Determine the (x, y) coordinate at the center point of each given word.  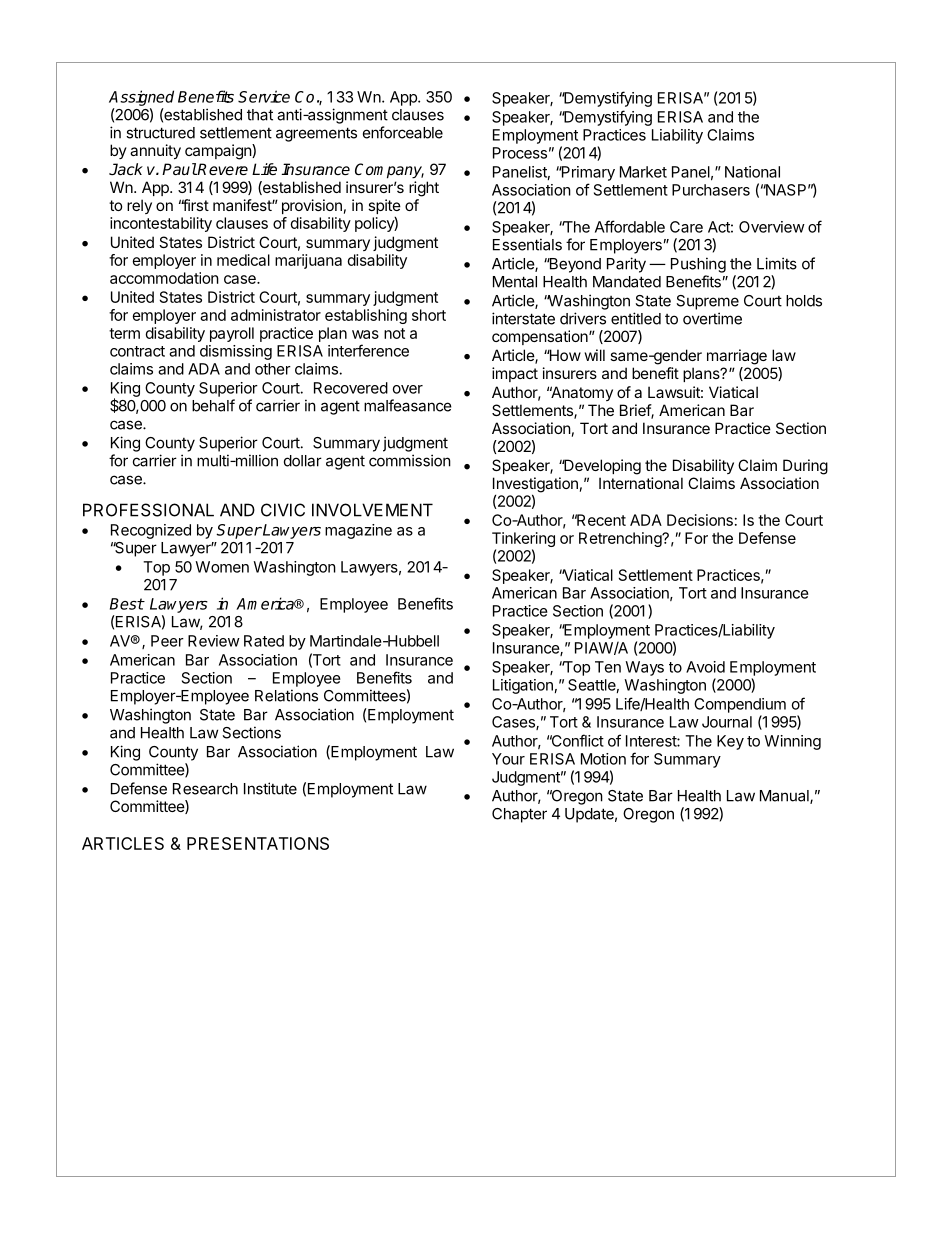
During (805, 467)
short (429, 315)
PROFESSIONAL (148, 510)
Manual (785, 797)
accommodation (164, 278)
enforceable (403, 132)
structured (160, 133)
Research (205, 789)
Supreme (707, 302)
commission (410, 460)
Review (214, 641)
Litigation (523, 686)
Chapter (519, 815)
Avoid (705, 667)
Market (643, 172)
